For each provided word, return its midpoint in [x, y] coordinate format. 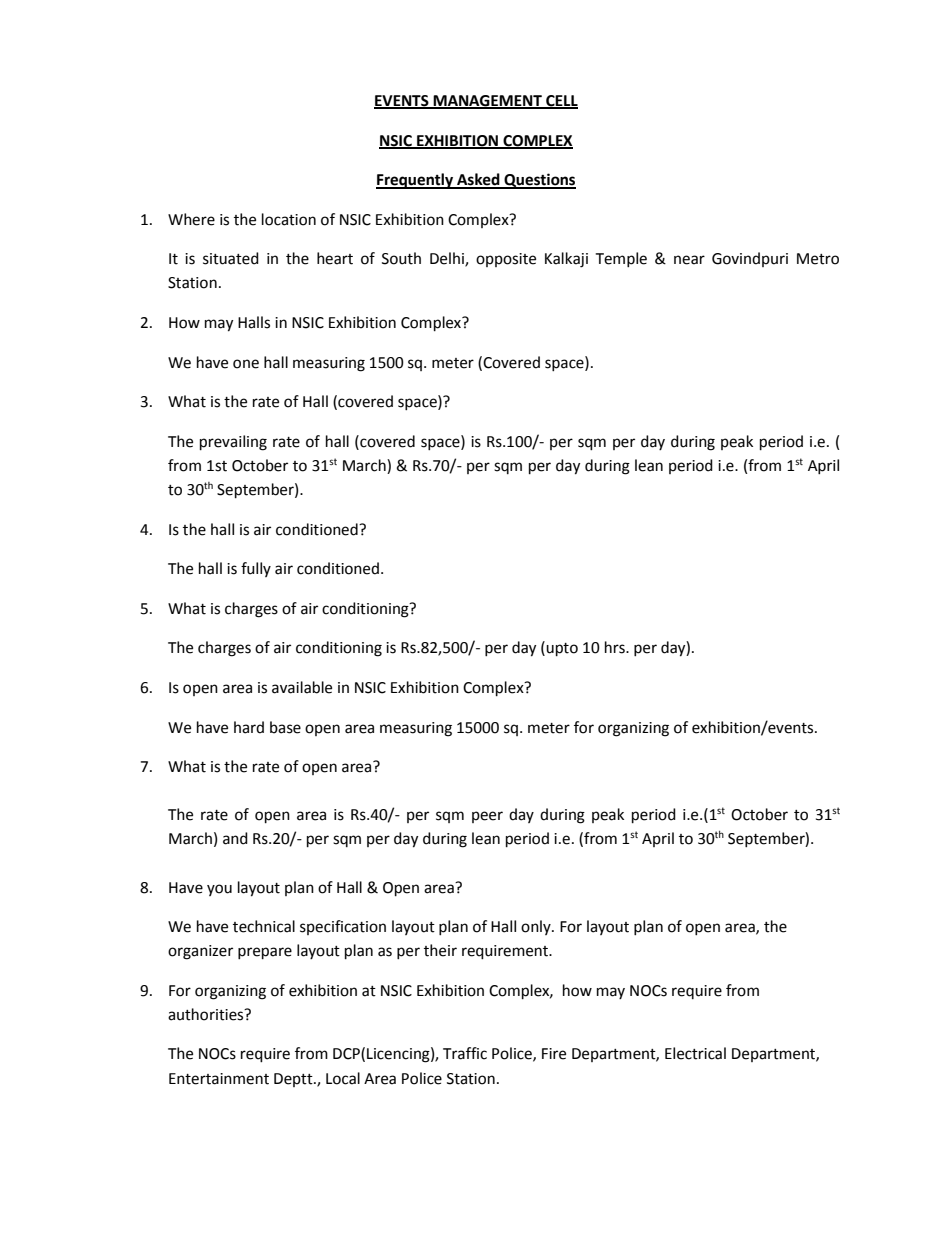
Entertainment [219, 1079]
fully [256, 569]
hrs [616, 647]
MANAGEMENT [487, 102]
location [289, 219]
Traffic [465, 1053]
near [689, 260]
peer [487, 817]
